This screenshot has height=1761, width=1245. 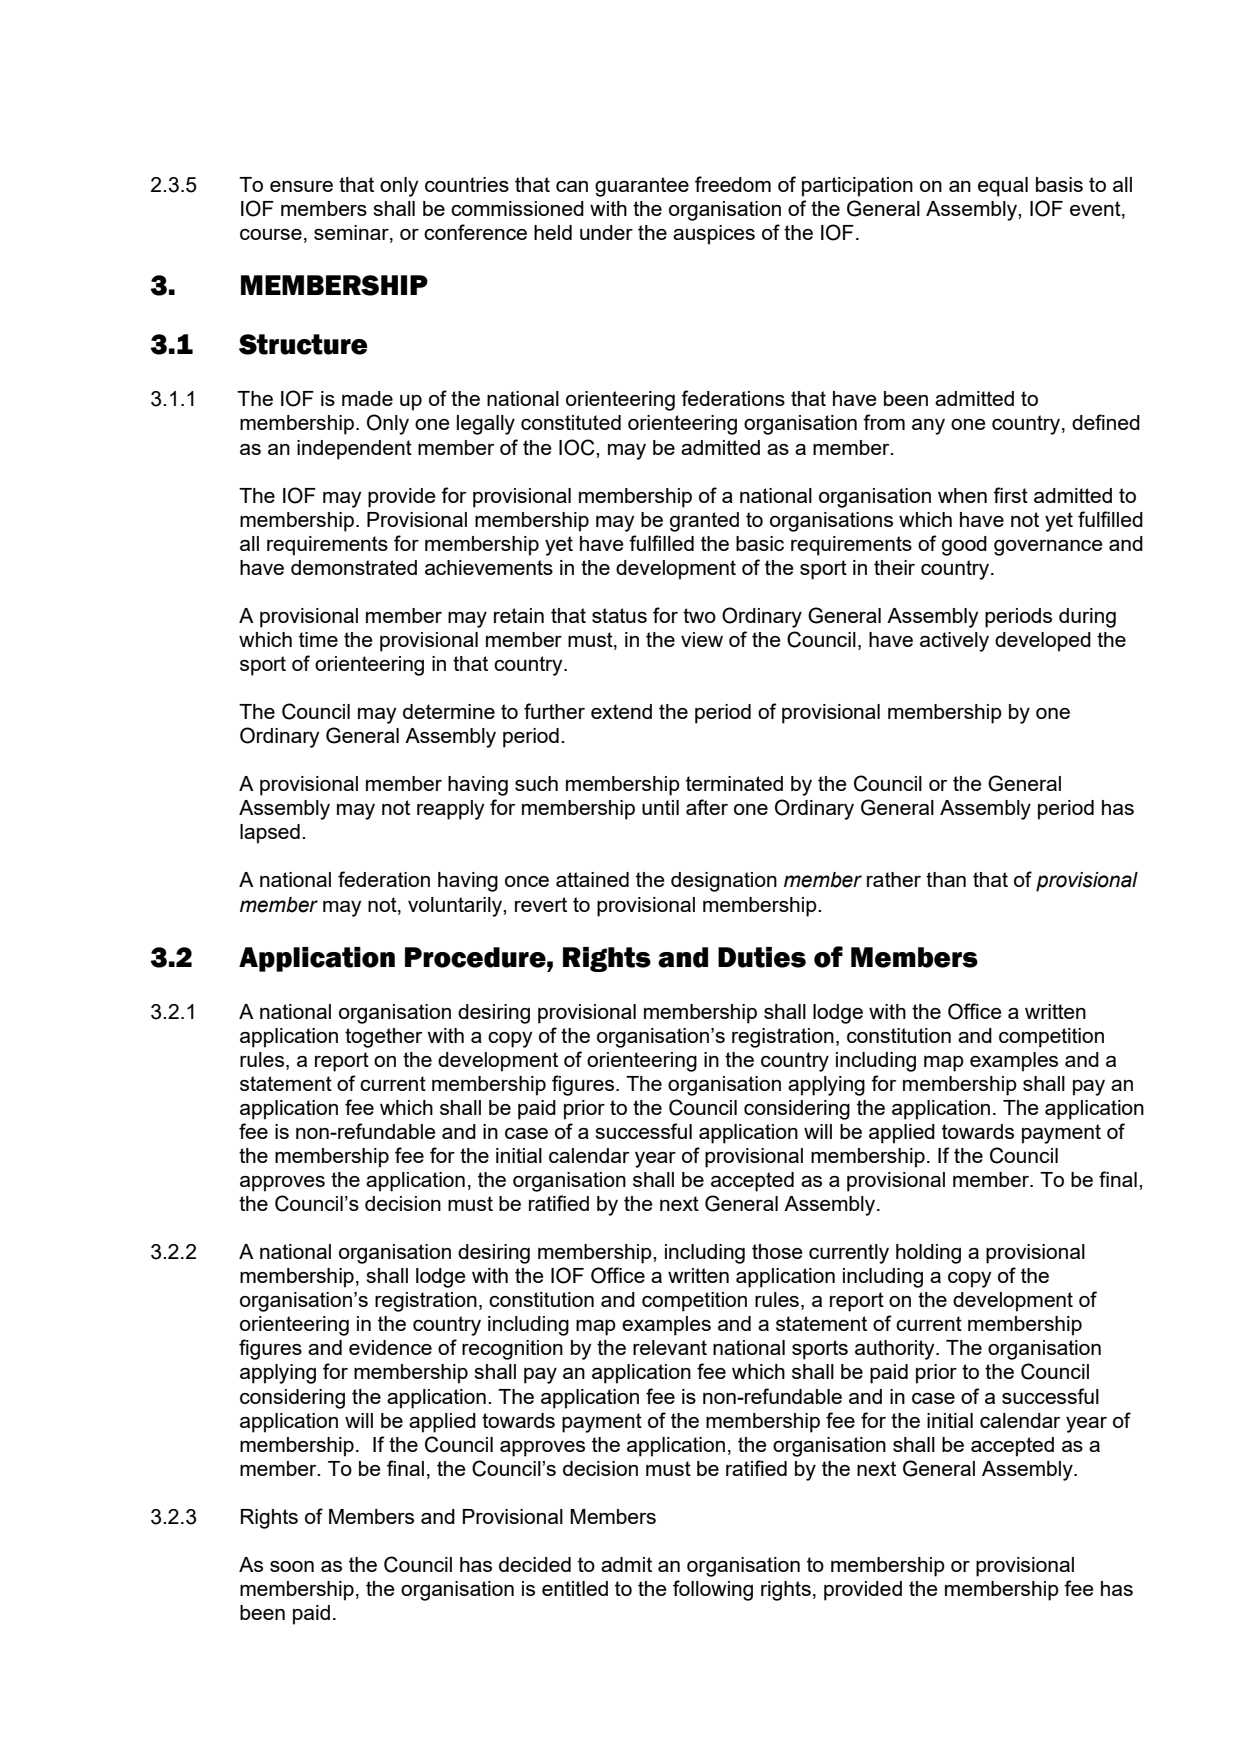 What do you see at coordinates (928, 1254) in the screenshot?
I see `holding` at bounding box center [928, 1254].
